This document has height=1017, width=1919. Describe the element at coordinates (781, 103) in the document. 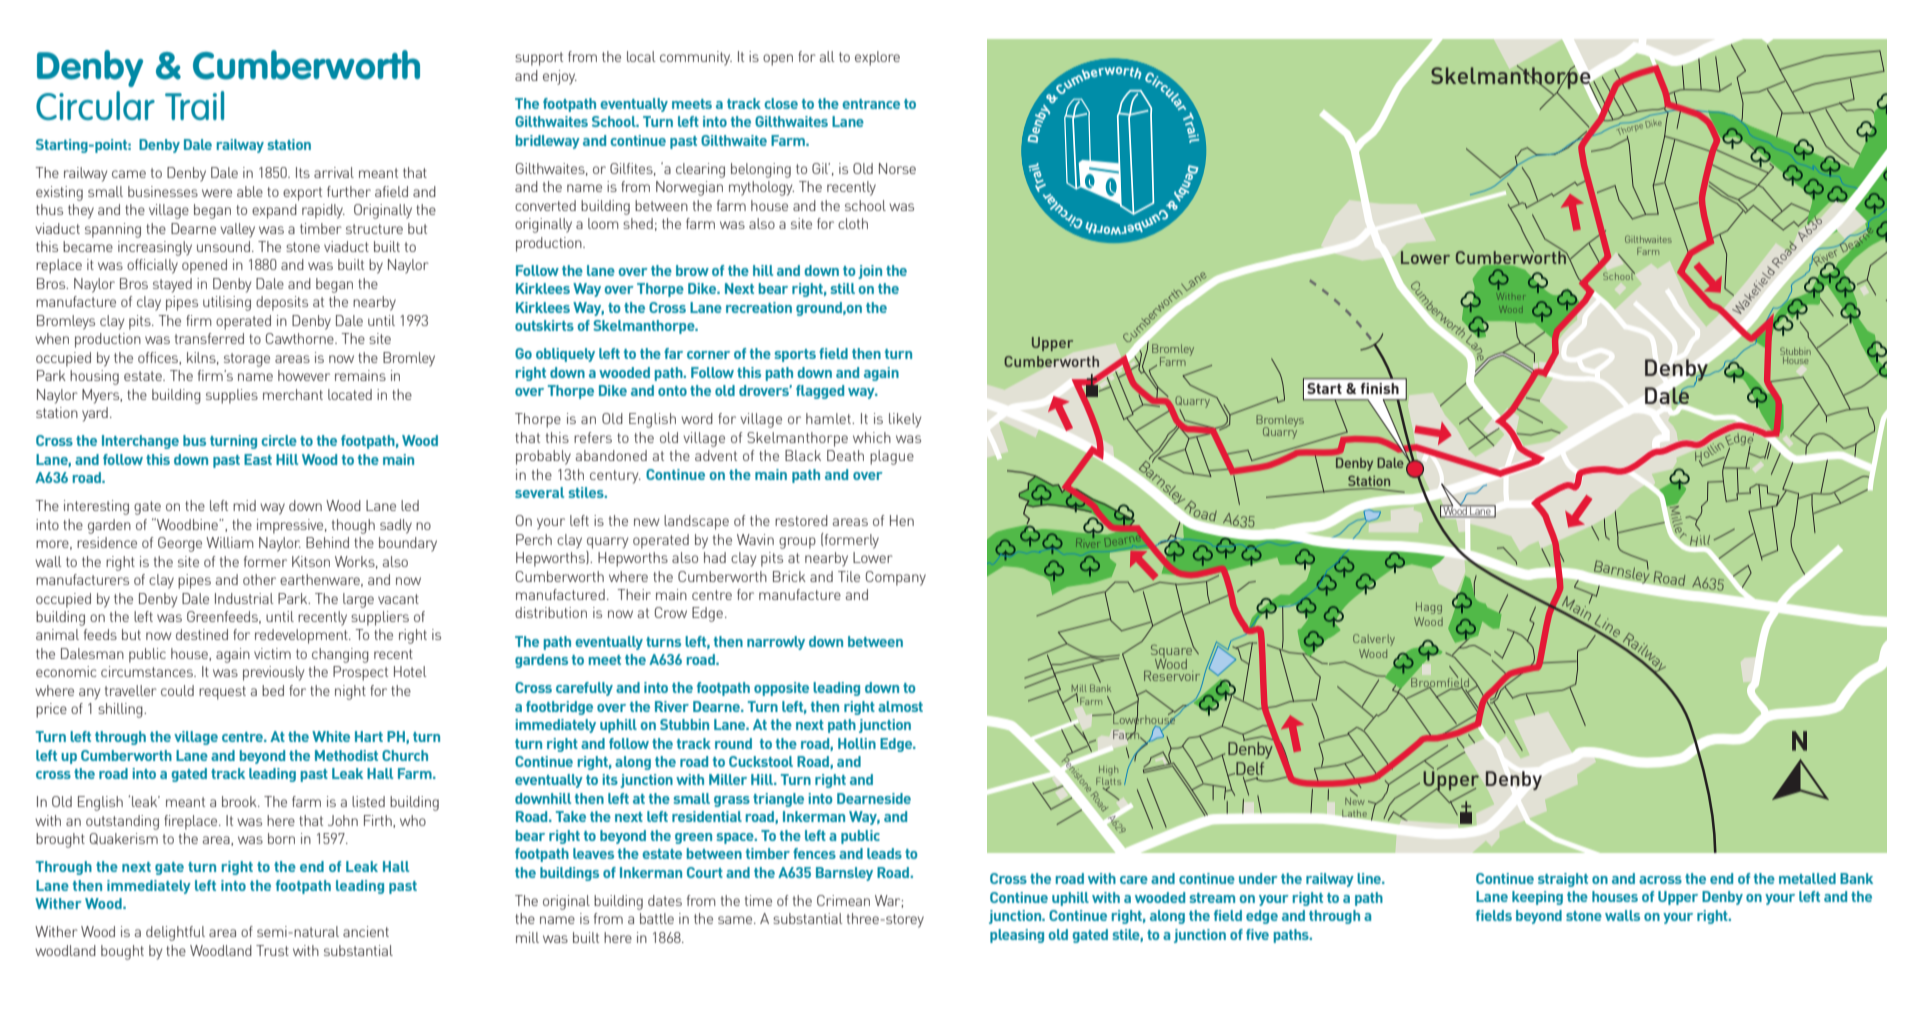

I see `close` at that location.
